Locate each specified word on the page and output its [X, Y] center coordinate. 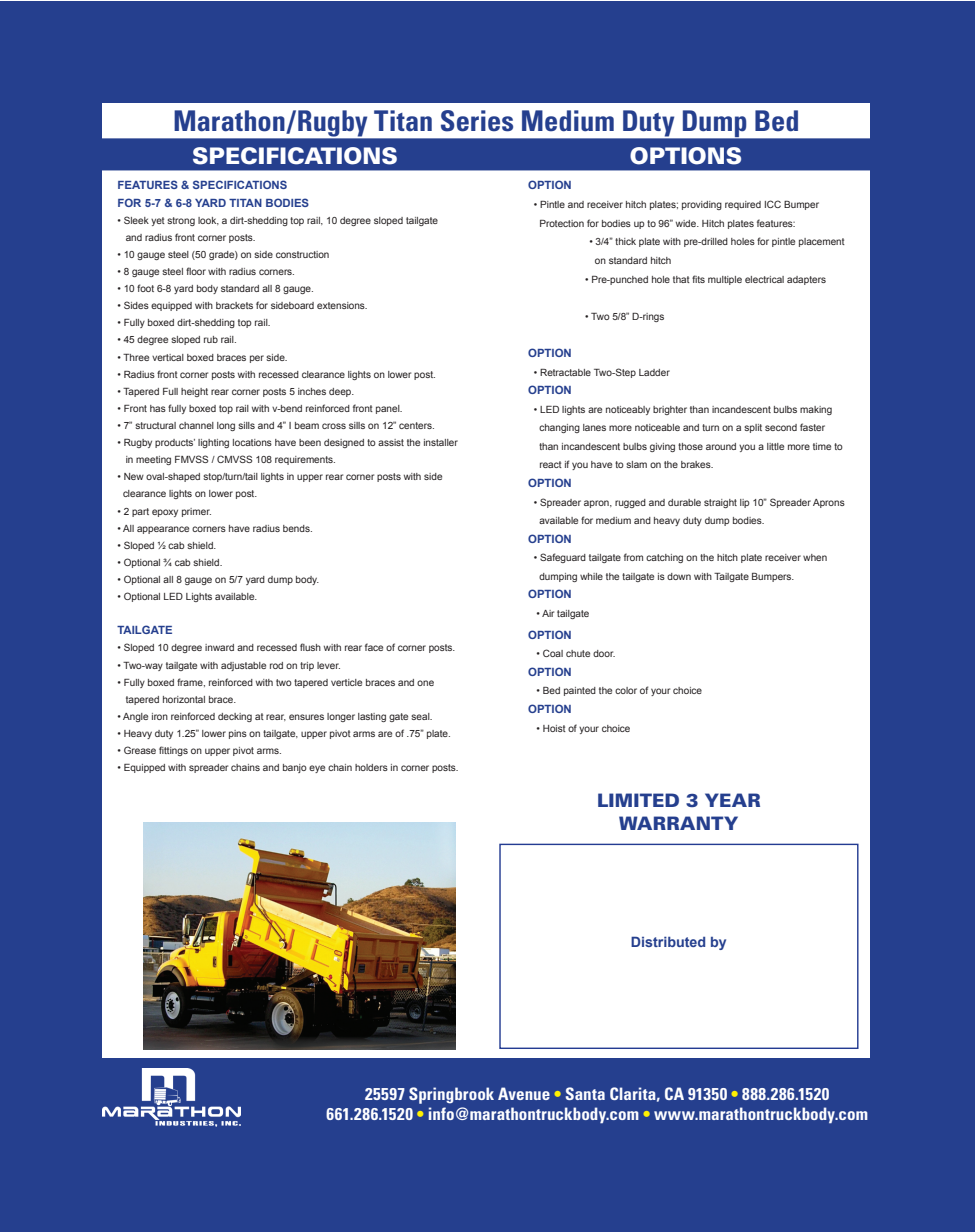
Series [477, 121]
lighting [213, 443]
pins [238, 734]
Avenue [524, 1093]
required [743, 205]
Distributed [668, 941]
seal [421, 716]
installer [441, 442]
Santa [585, 1093]
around [721, 446]
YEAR [732, 800]
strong [181, 221]
